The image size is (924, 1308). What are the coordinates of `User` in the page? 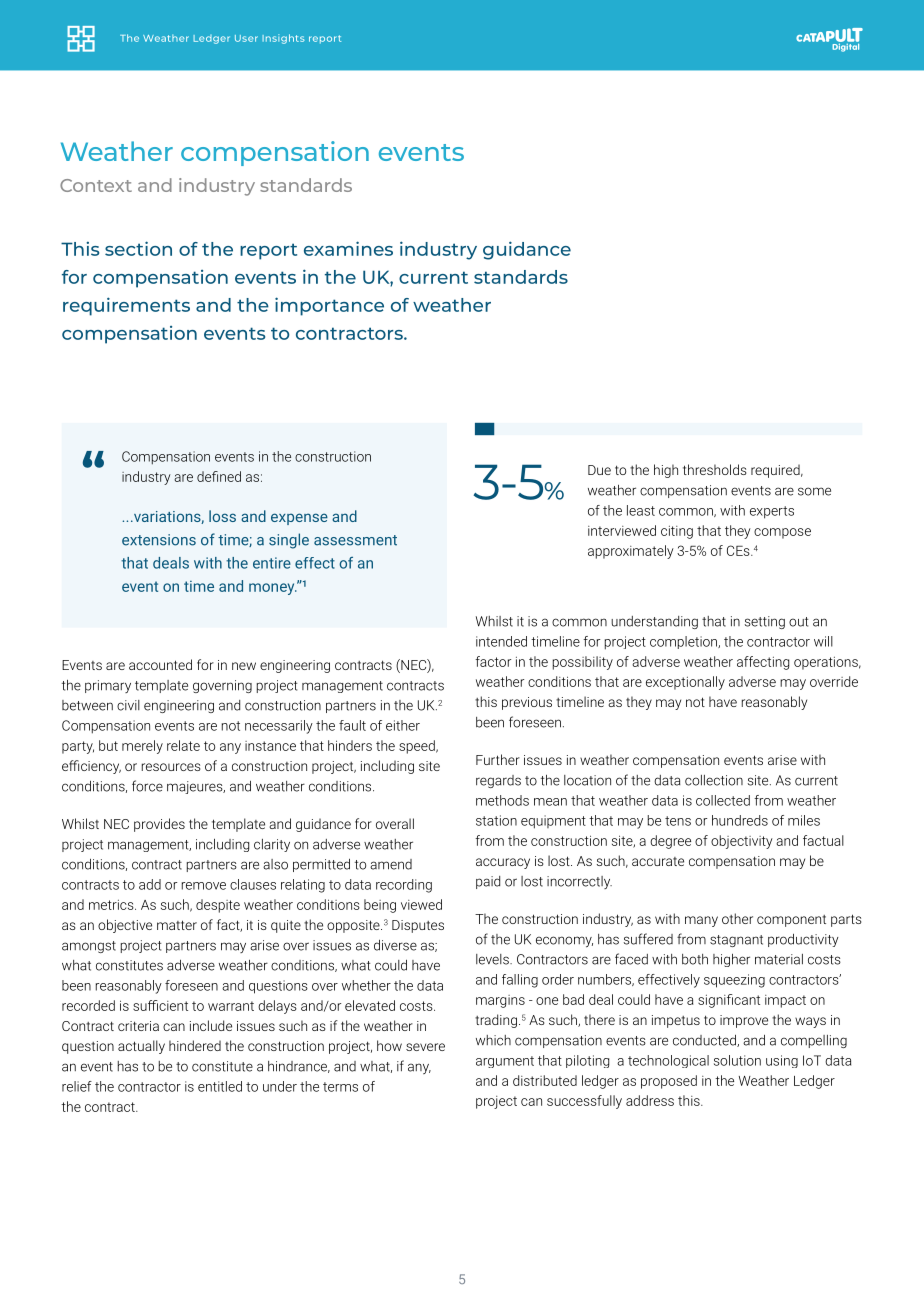 It's located at (246, 38).
